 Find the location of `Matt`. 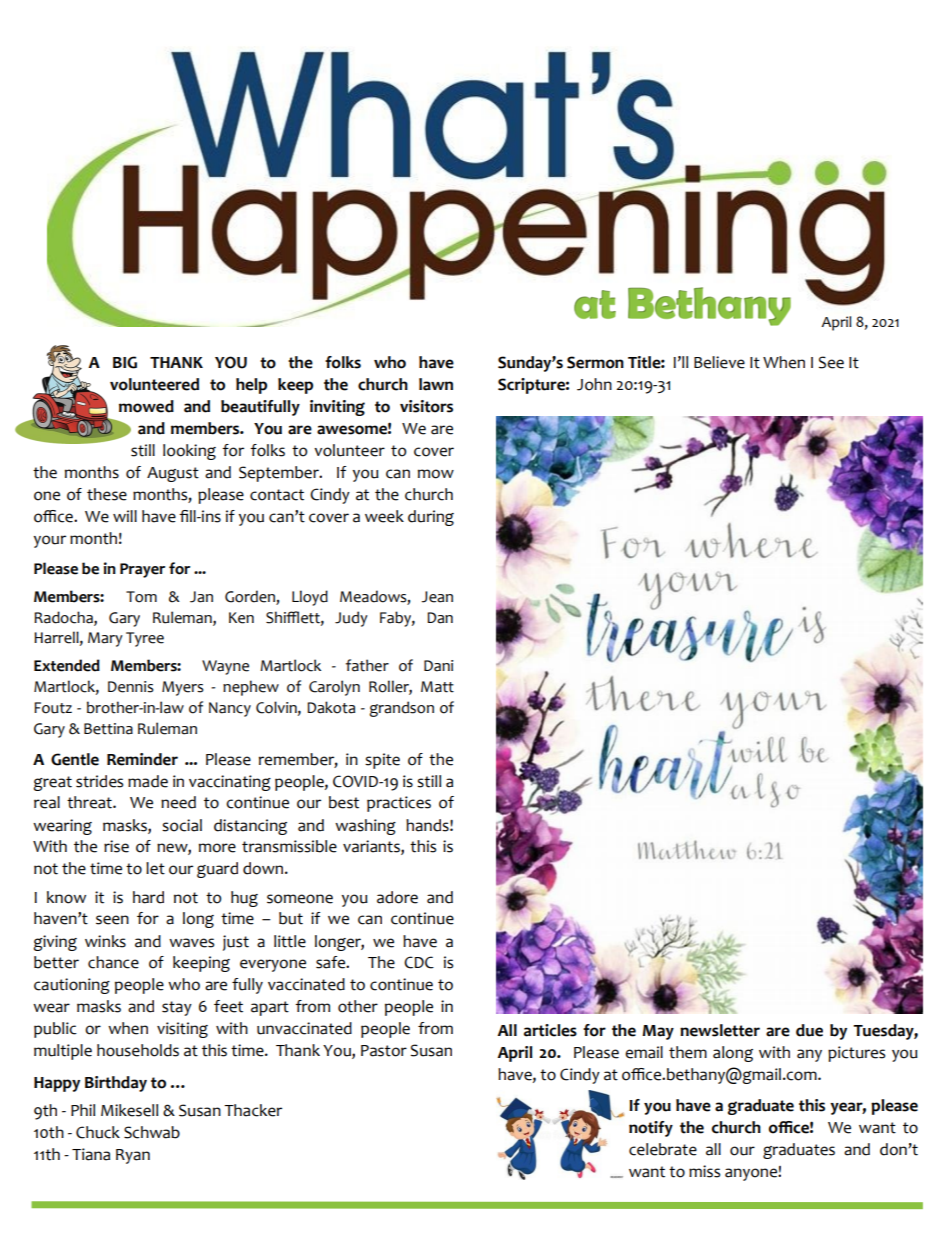

Matt is located at coordinates (437, 687).
